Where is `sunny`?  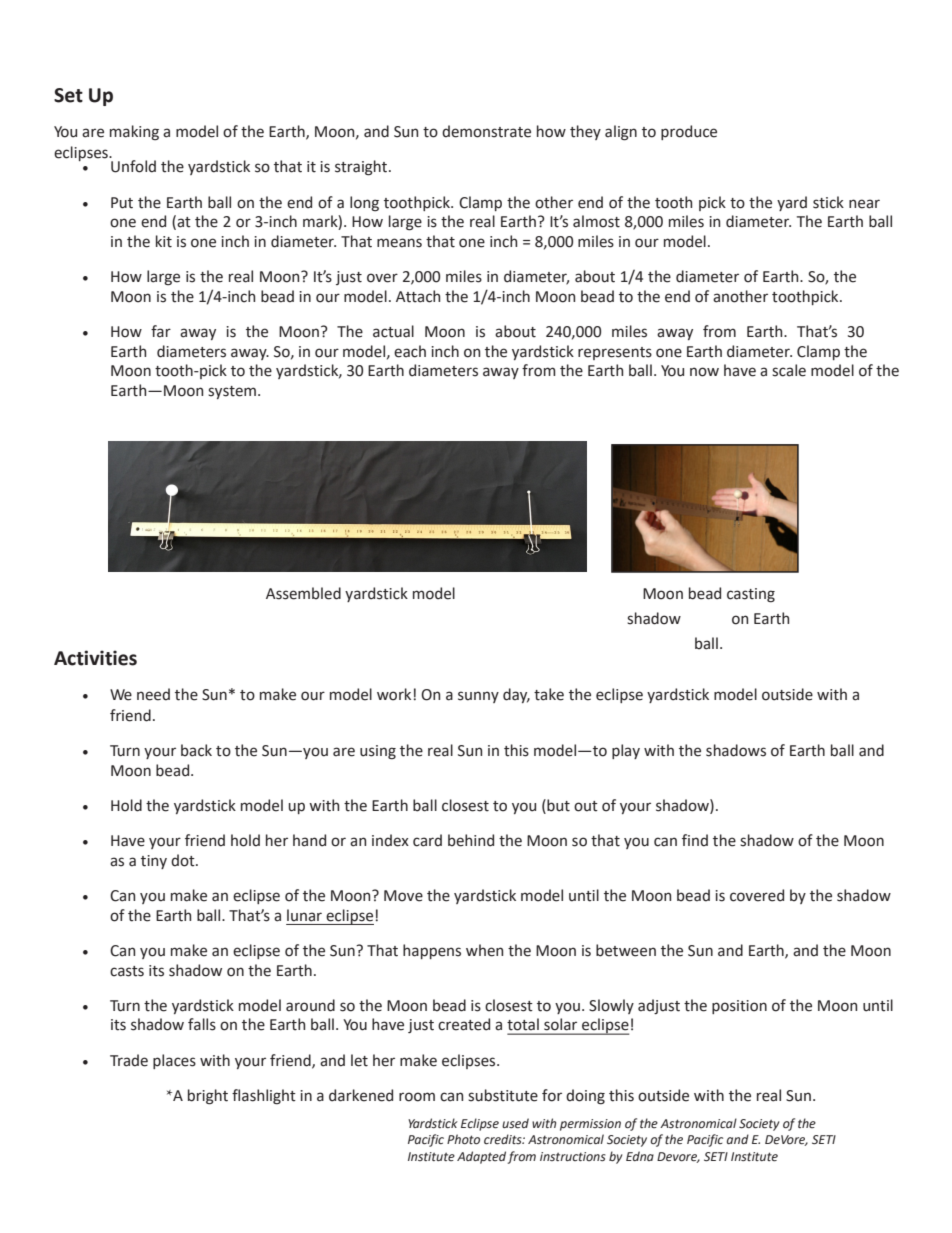 sunny is located at coordinates (478, 697).
